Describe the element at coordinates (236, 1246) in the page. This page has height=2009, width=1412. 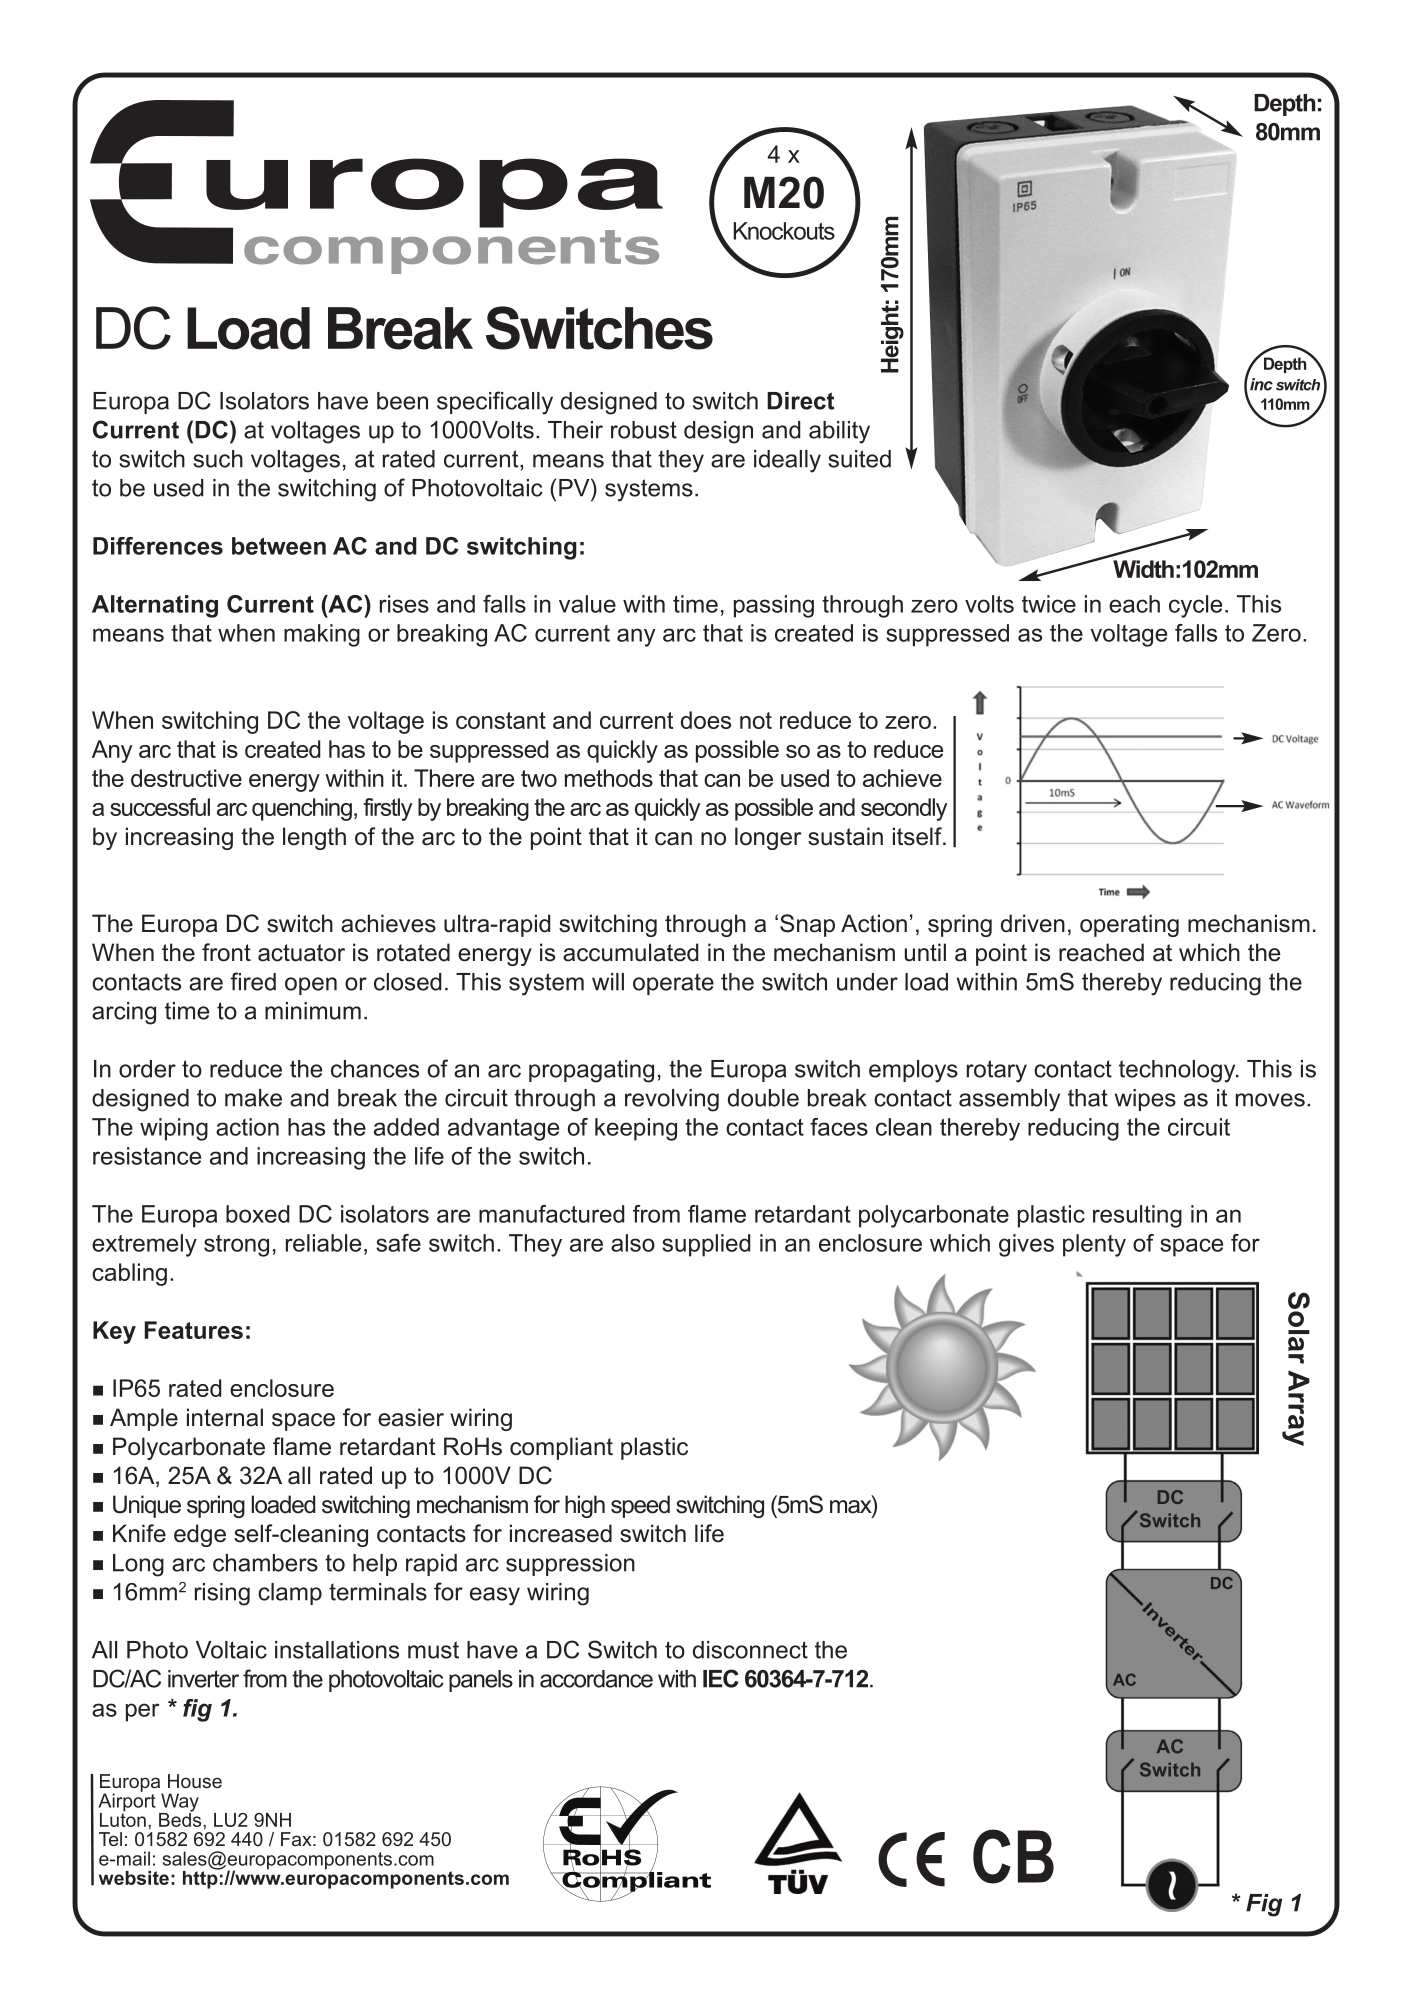
I see `strong` at that location.
